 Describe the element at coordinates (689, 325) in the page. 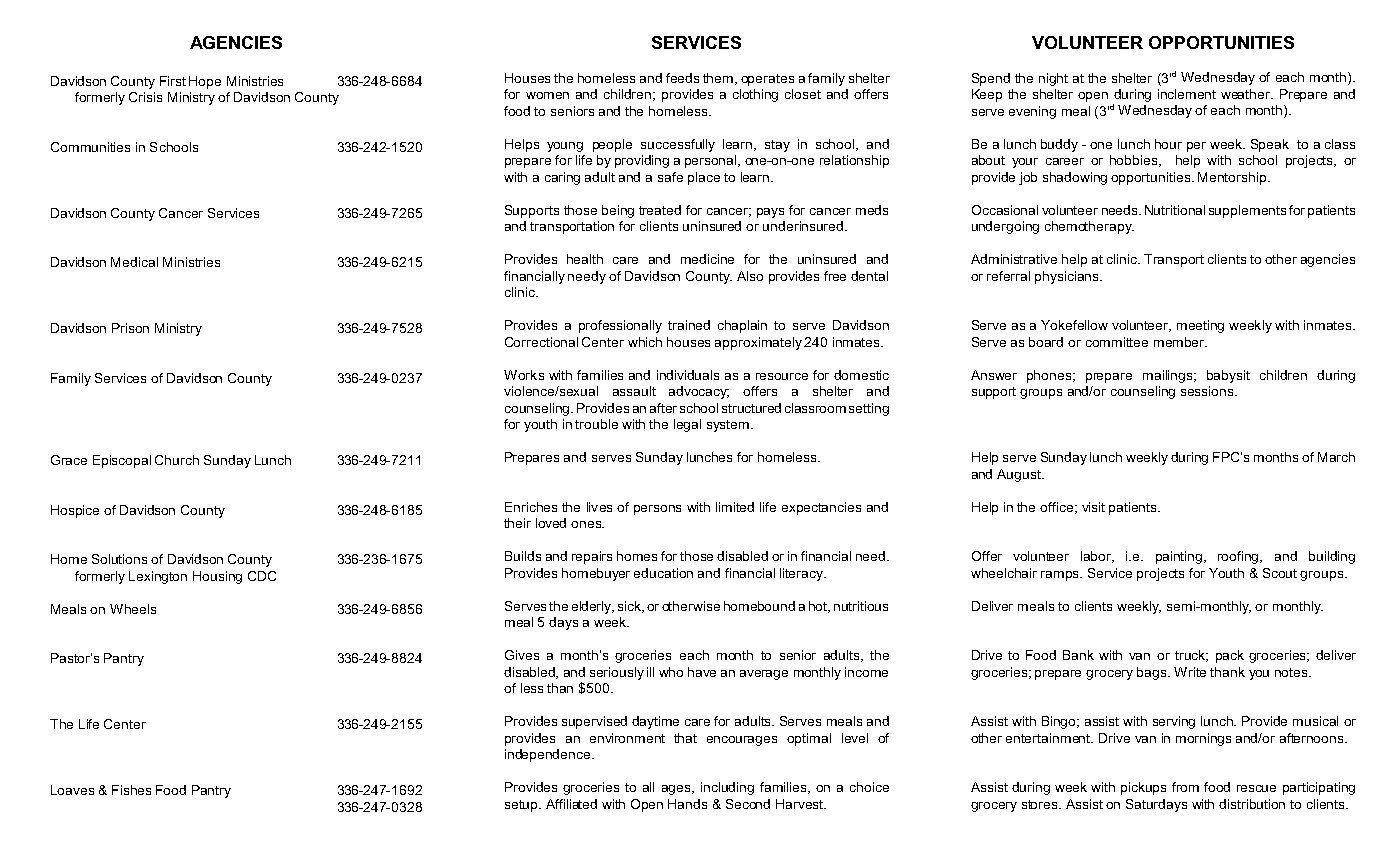

I see `trained` at that location.
